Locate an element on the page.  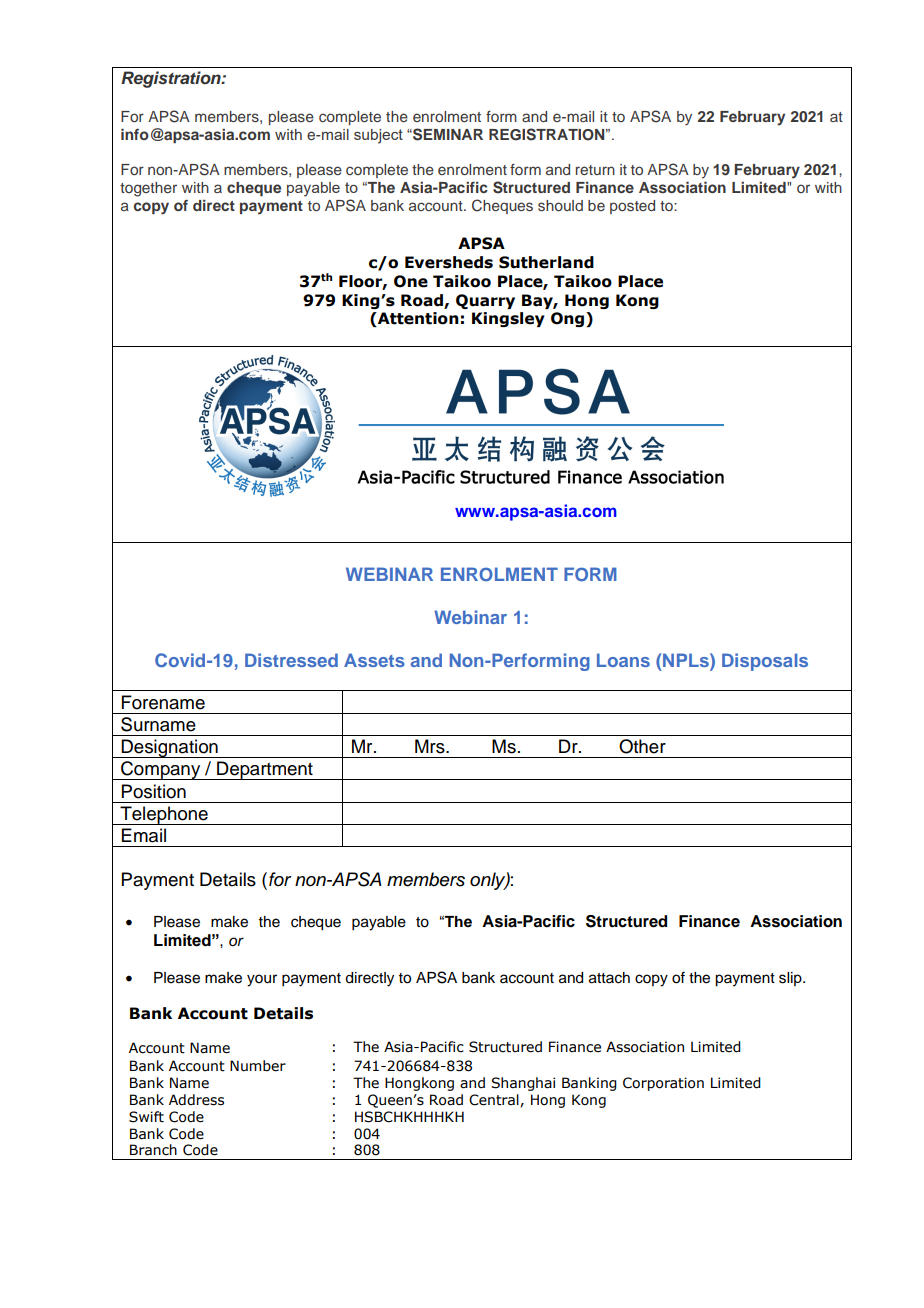
Loans is located at coordinates (623, 660).
